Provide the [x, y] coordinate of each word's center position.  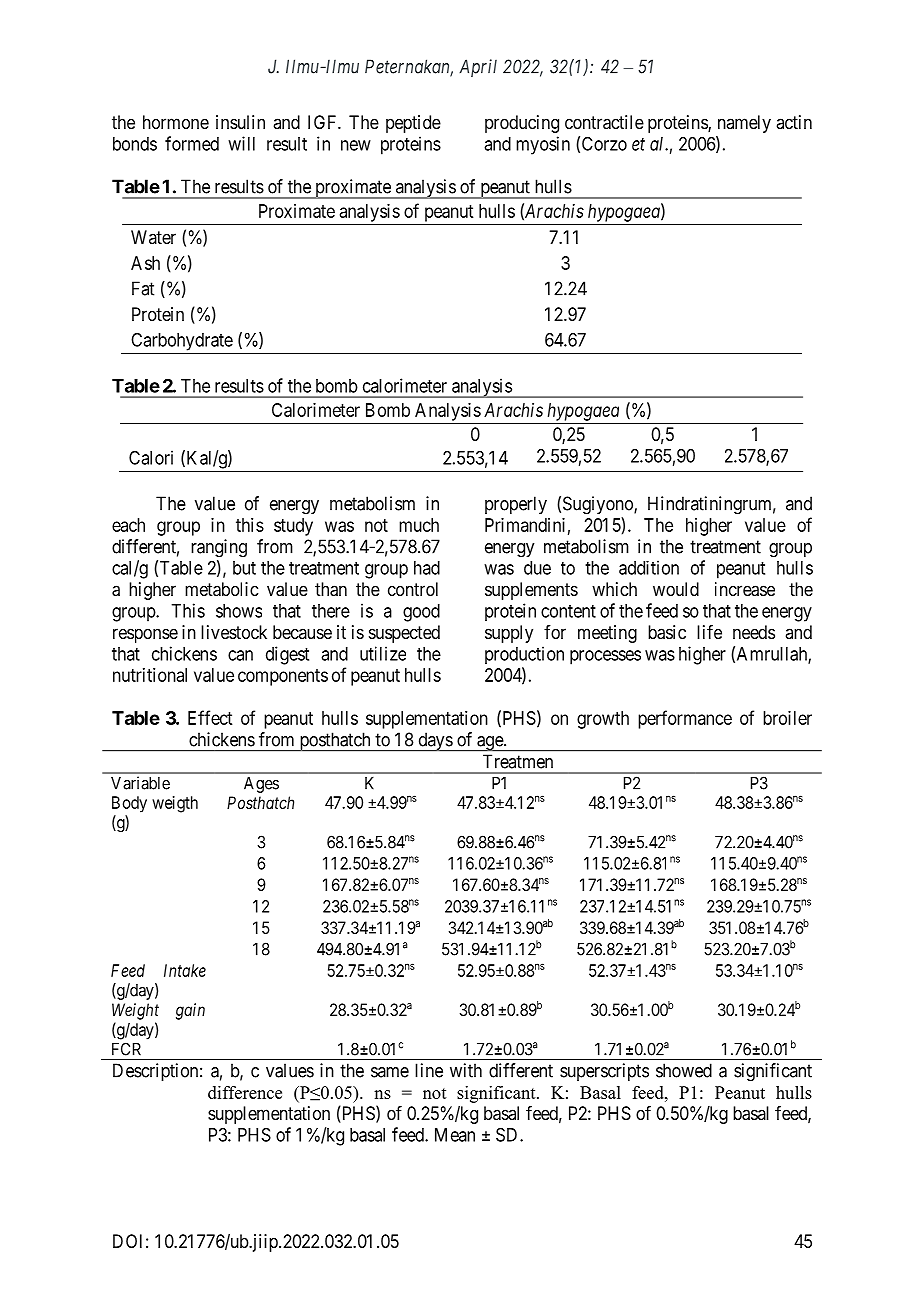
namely [744, 124]
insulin [240, 122]
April [478, 68]
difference [245, 1092]
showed [684, 1070]
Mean [455, 1135]
